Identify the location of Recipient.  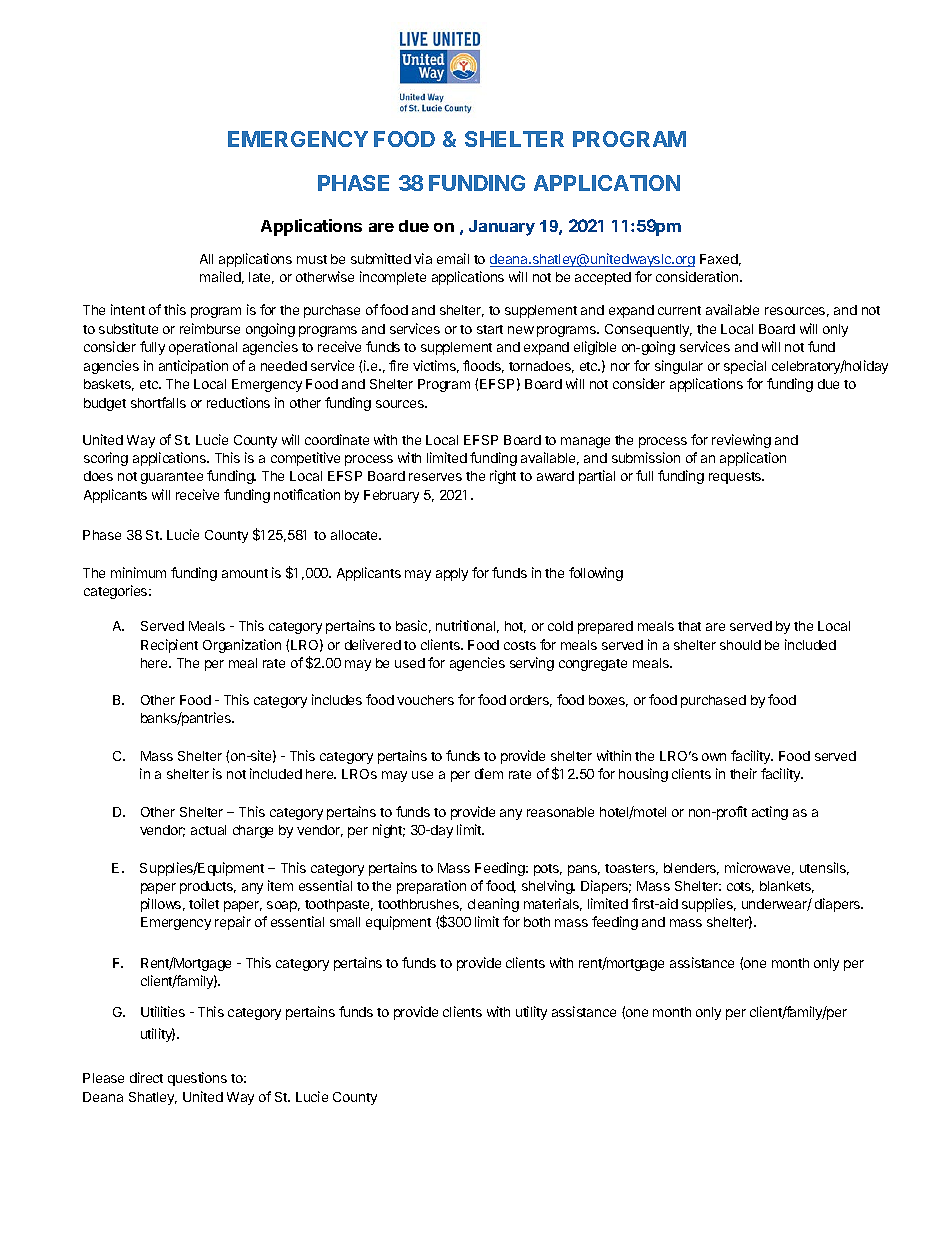
(169, 646).
